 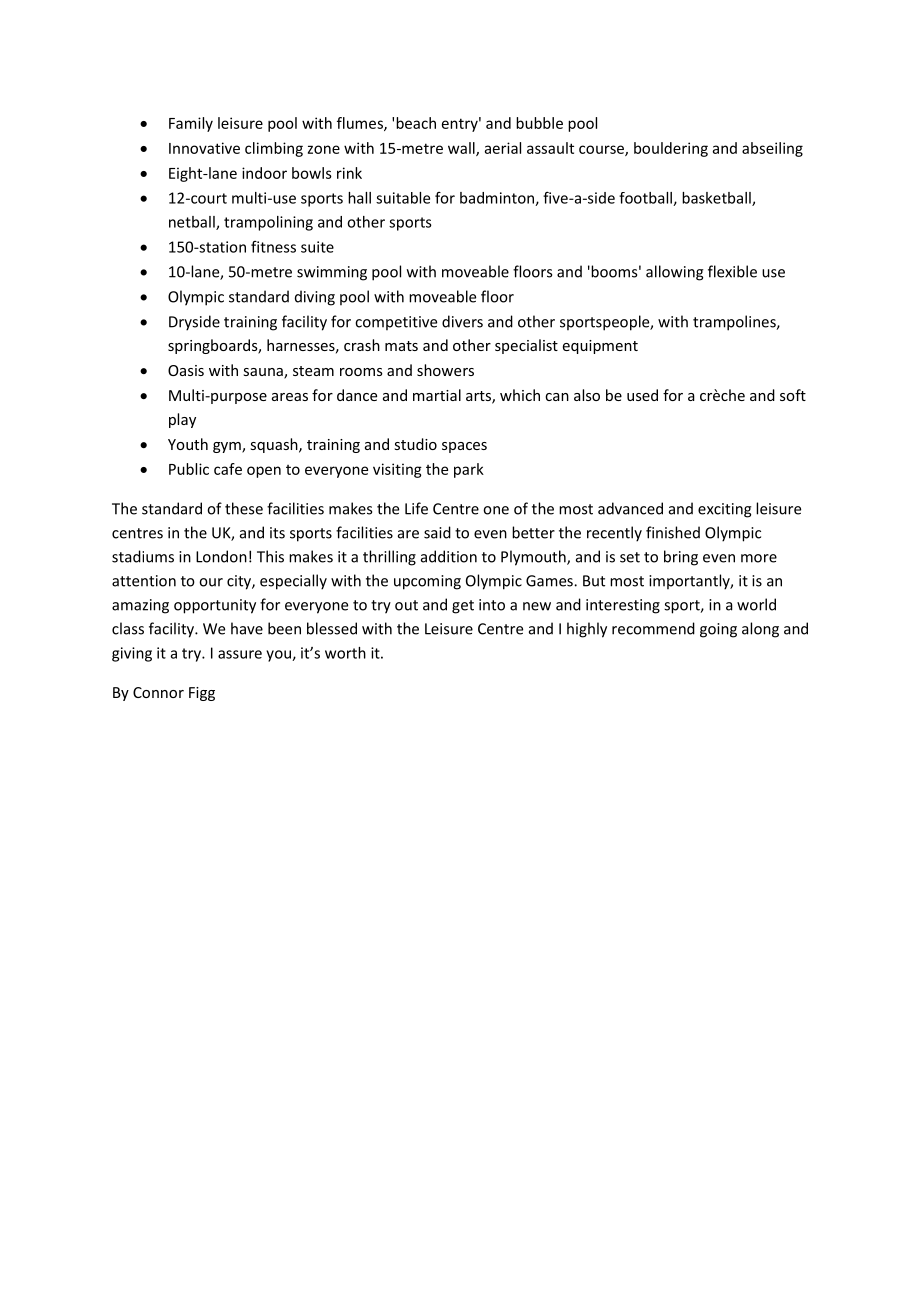 I want to click on London, so click(x=221, y=556).
